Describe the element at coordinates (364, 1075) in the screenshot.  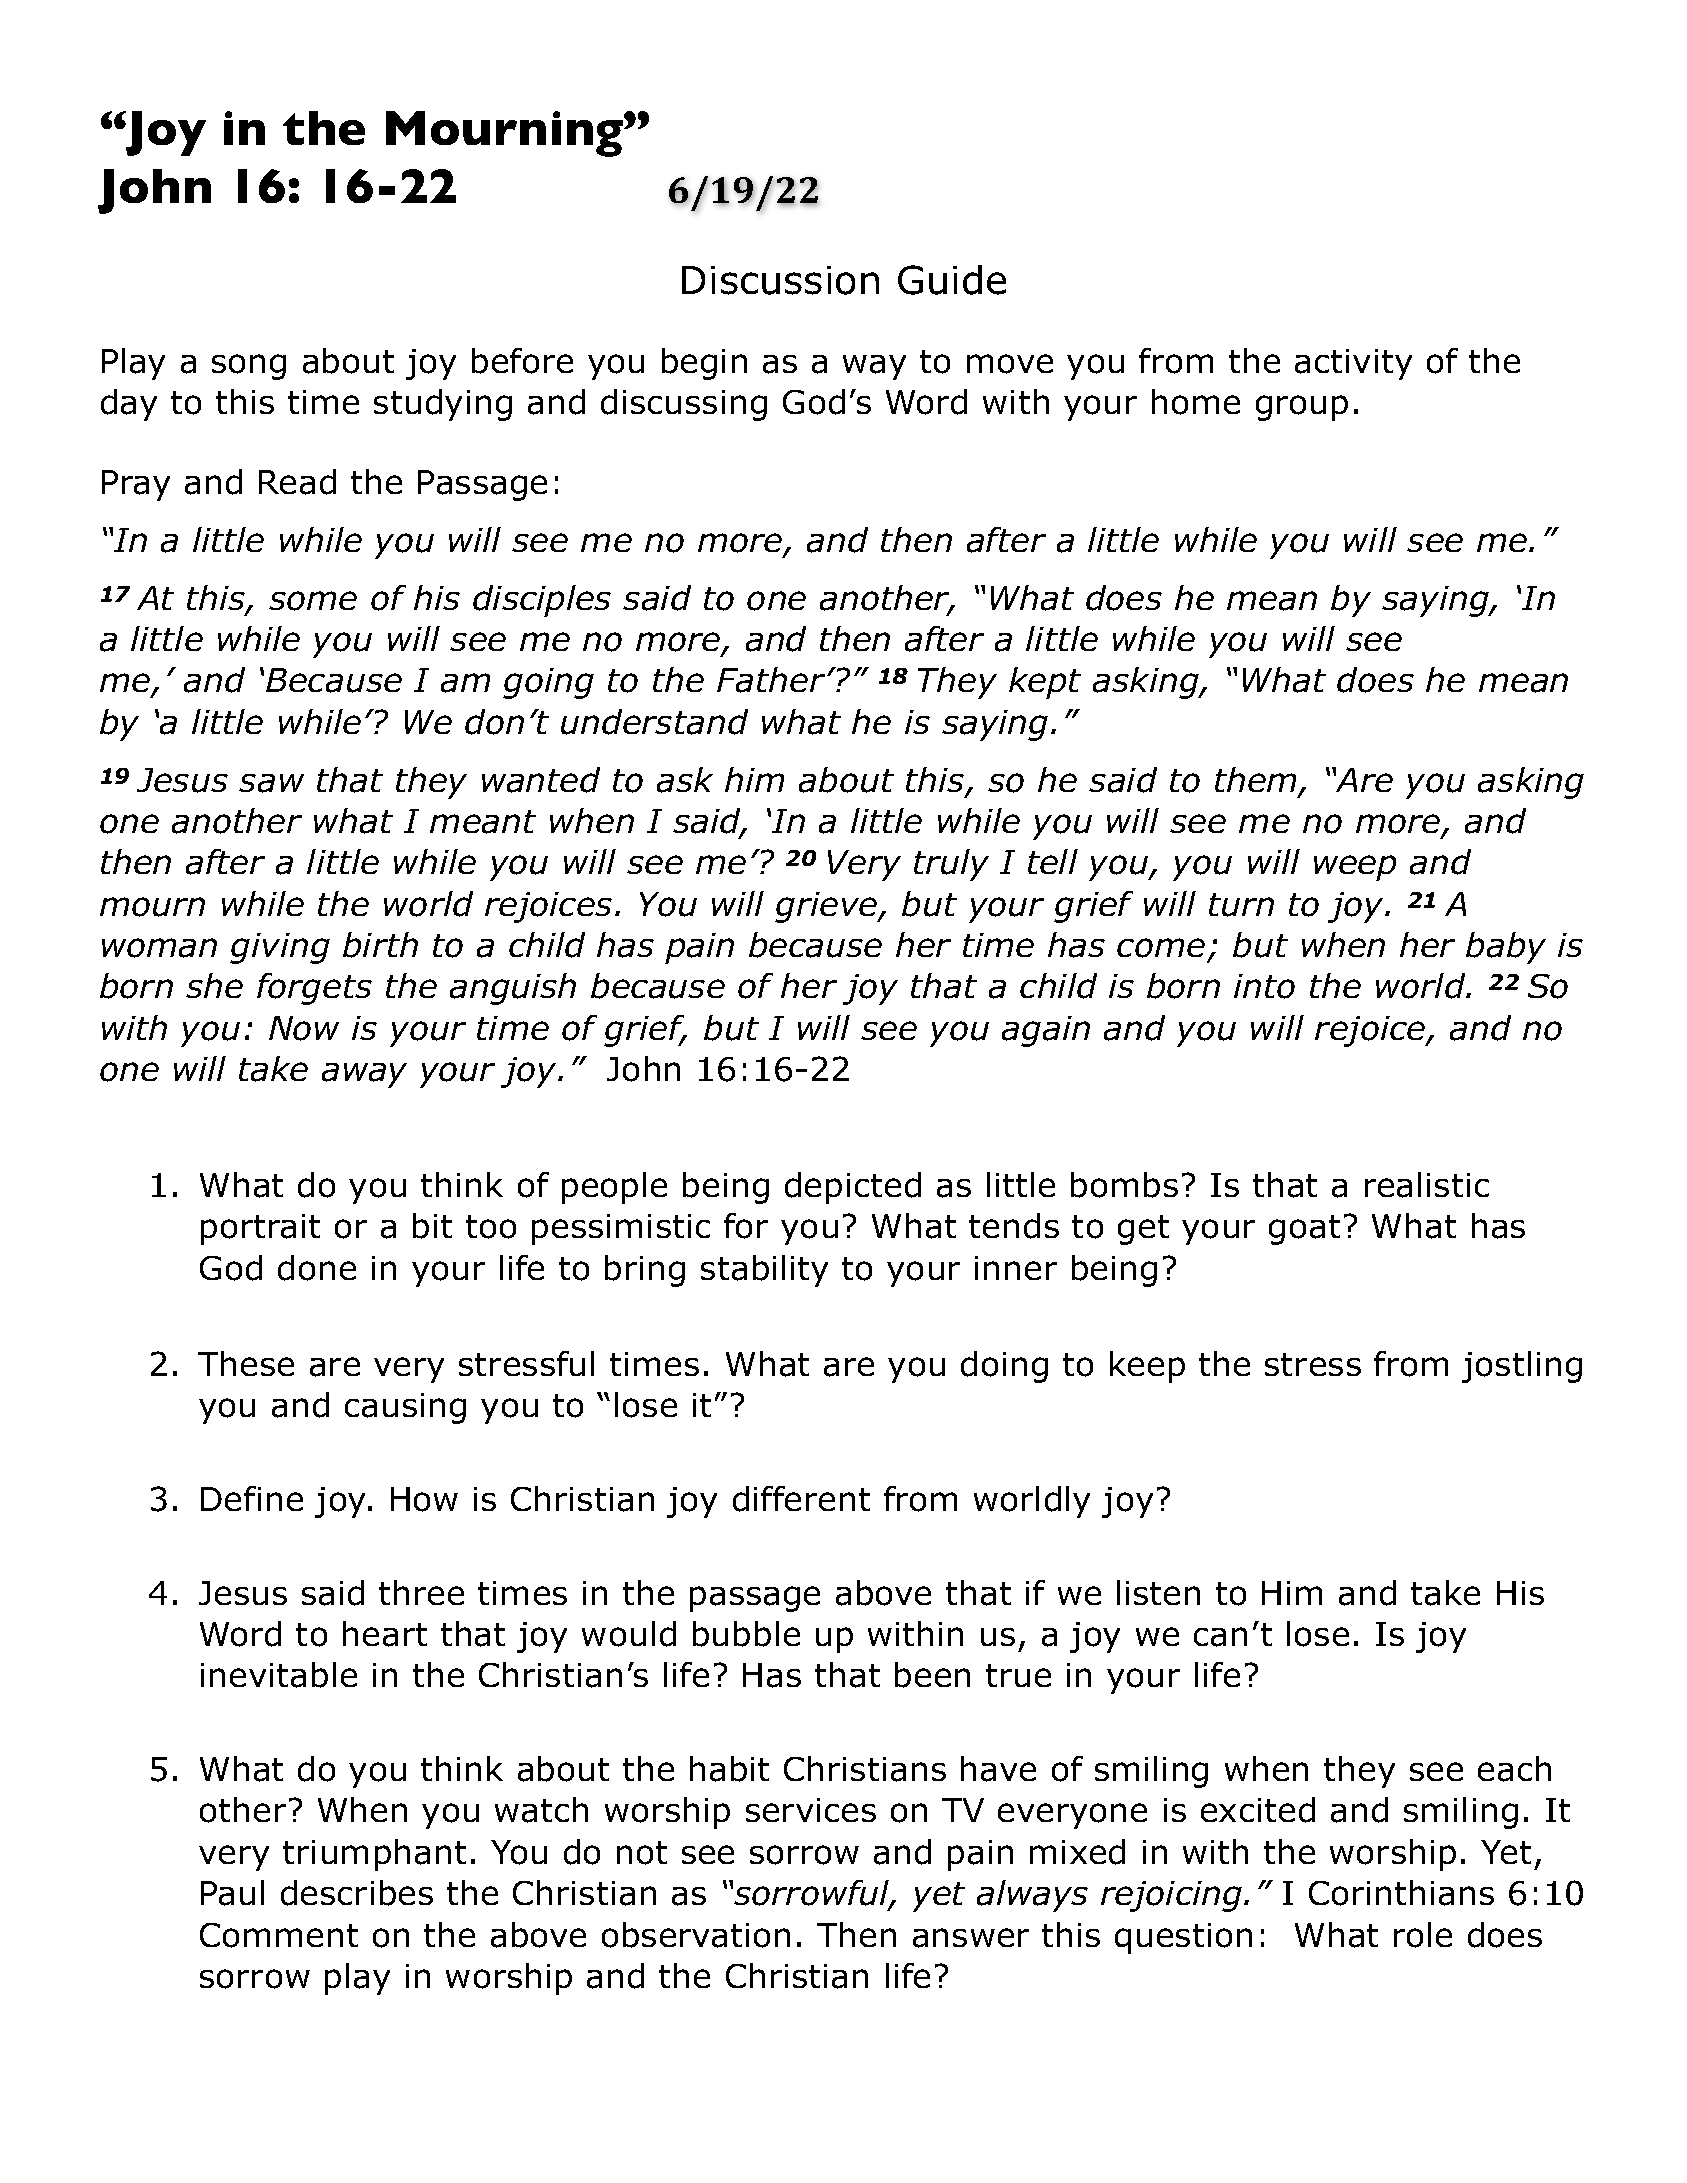
I see `away` at that location.
